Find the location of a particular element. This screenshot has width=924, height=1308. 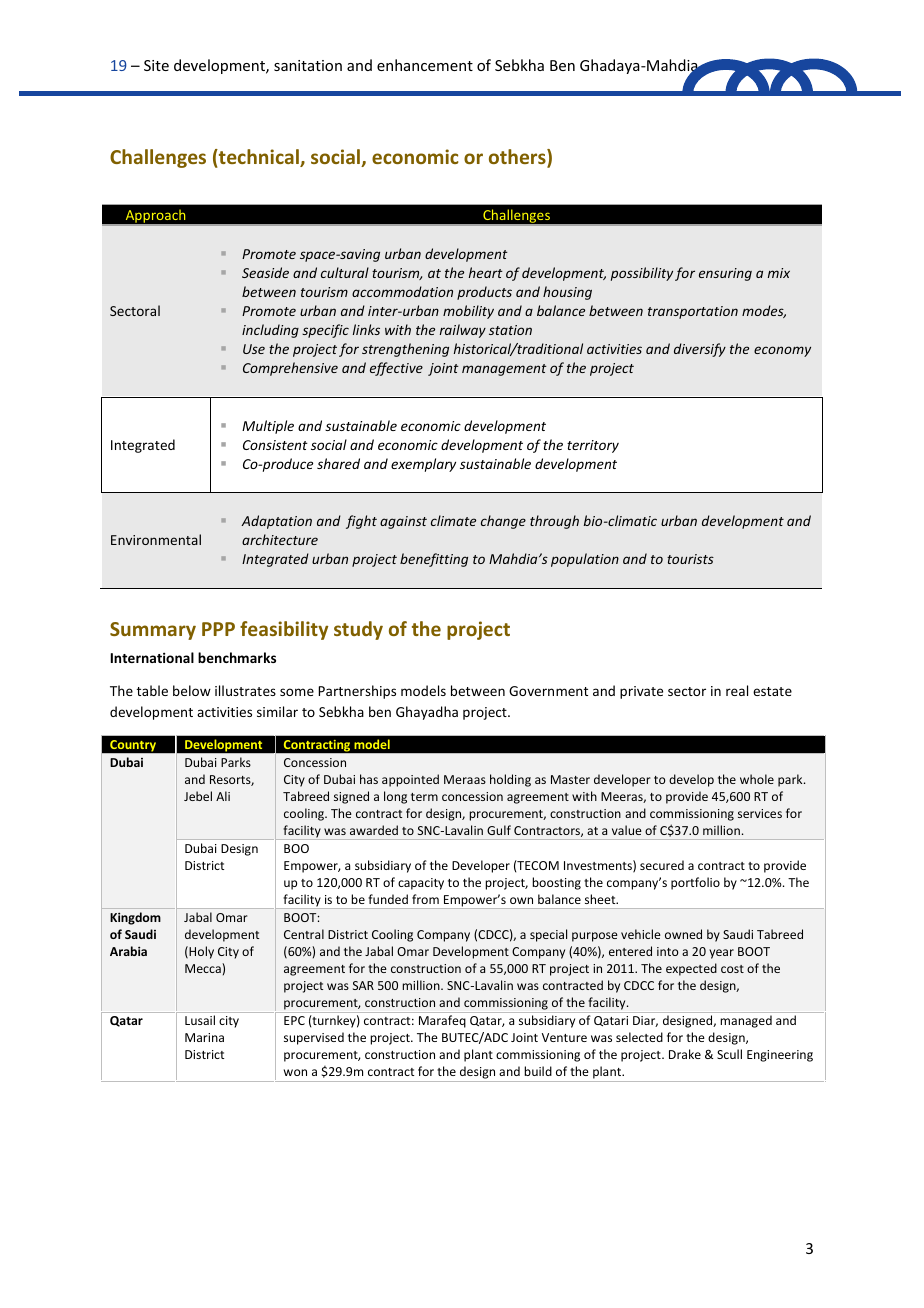

diversify is located at coordinates (700, 350).
